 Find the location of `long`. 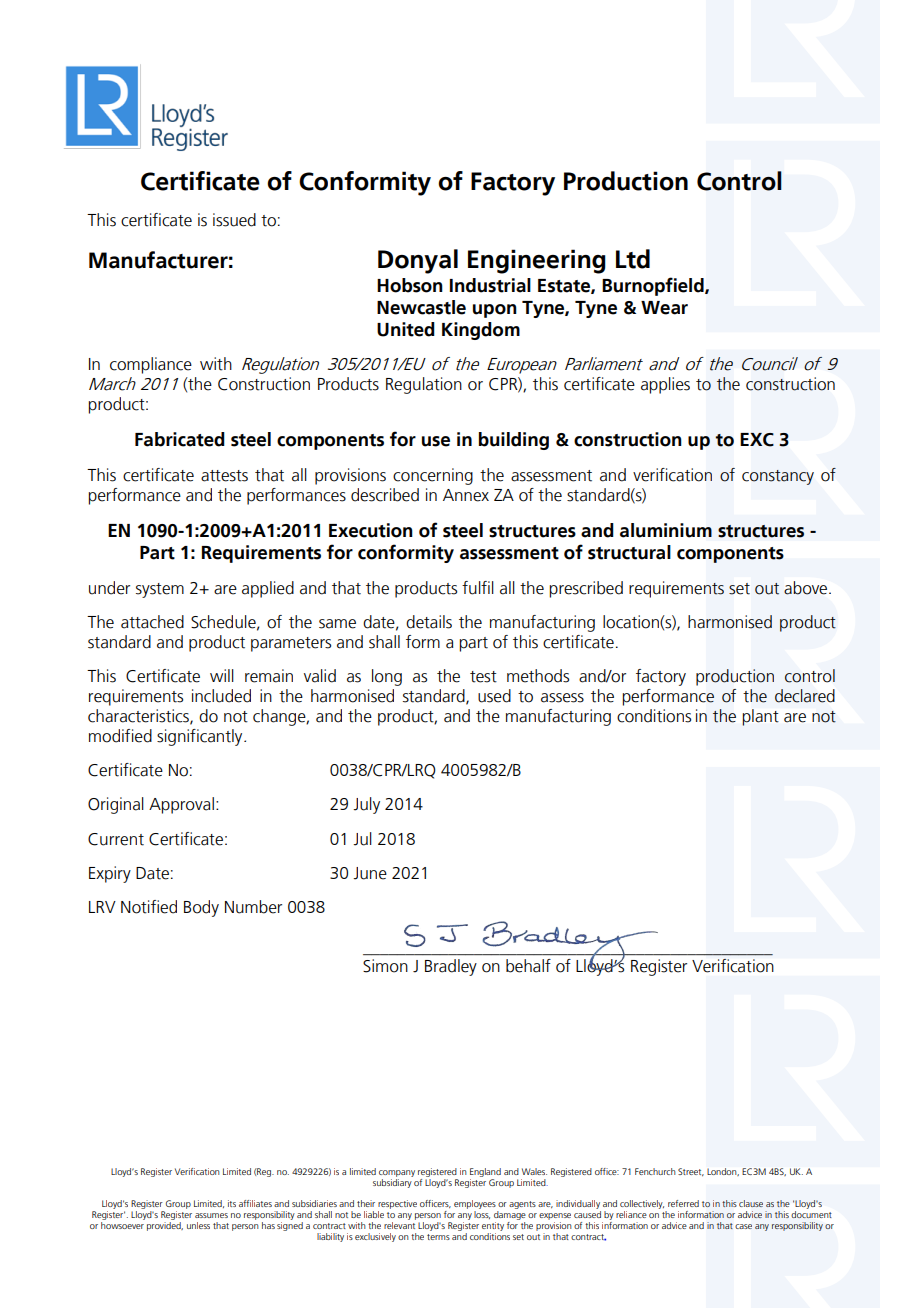

long is located at coordinates (387, 677).
